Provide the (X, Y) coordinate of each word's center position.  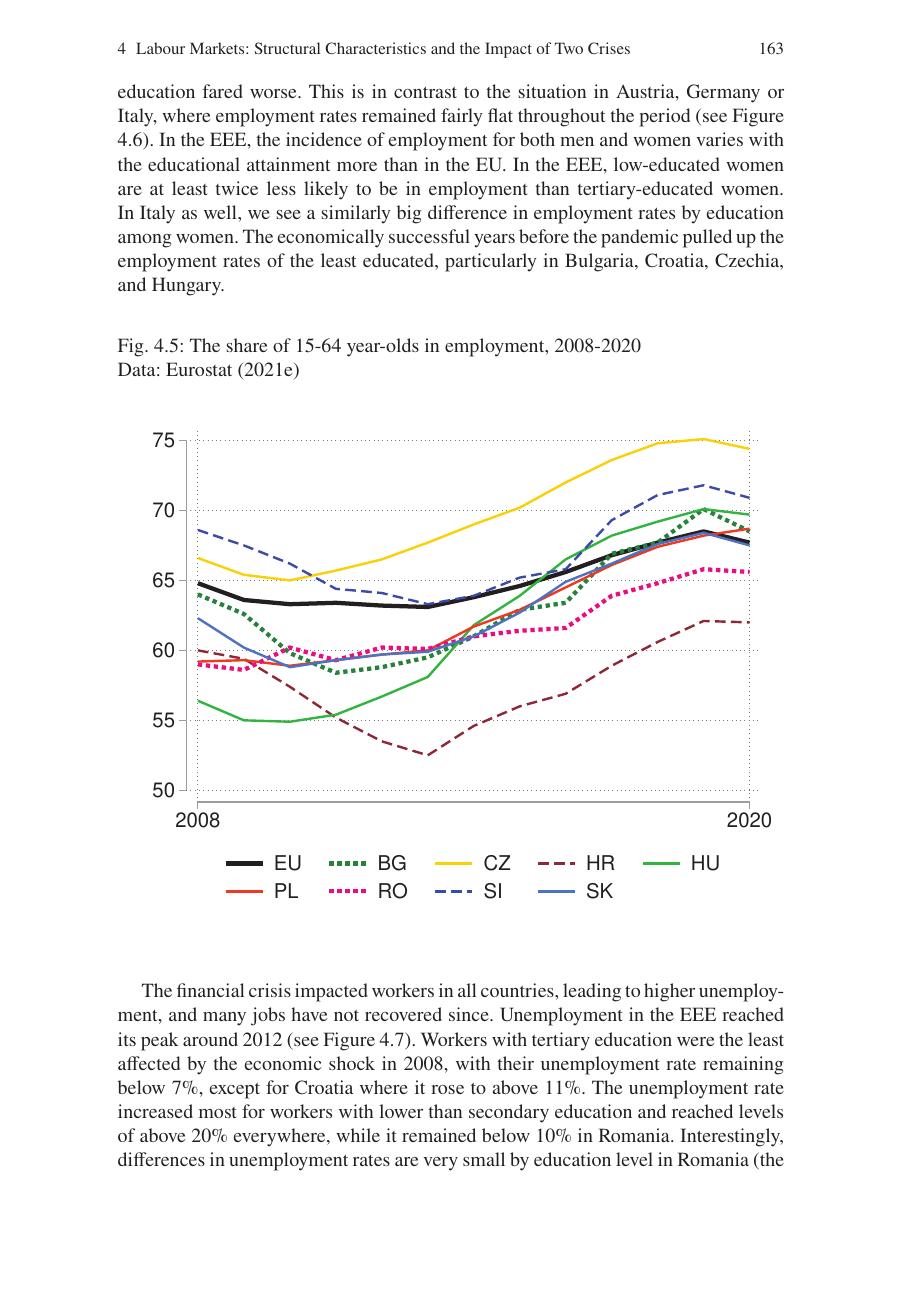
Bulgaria (600, 262)
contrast (425, 92)
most (218, 1112)
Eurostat (199, 369)
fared (223, 91)
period (664, 117)
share (247, 345)
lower (401, 1111)
